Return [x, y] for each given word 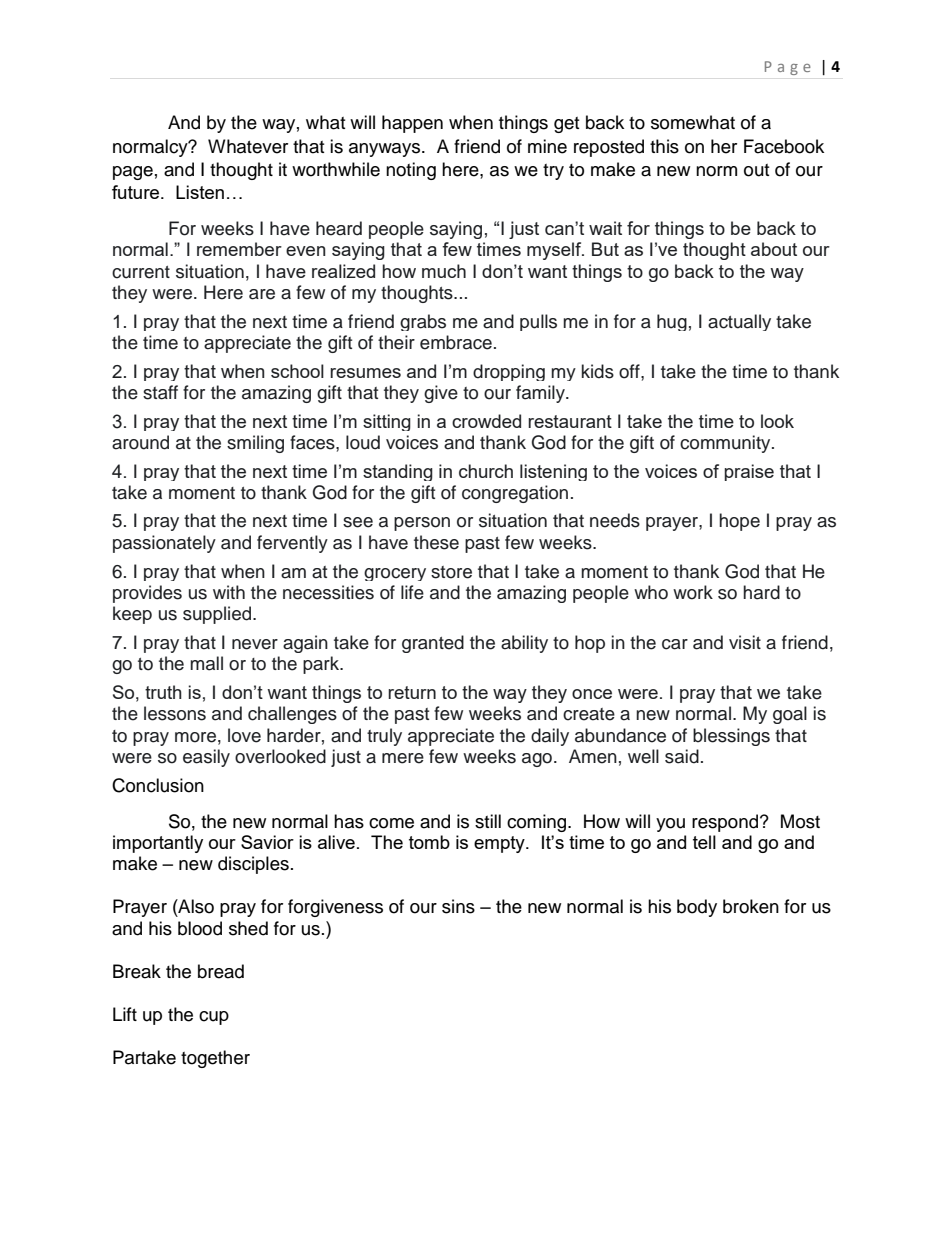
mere [403, 758]
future [137, 192]
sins [458, 906]
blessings [731, 737]
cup [214, 1018]
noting [411, 171]
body [697, 908]
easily [206, 758]
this [664, 146]
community [726, 444]
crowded [486, 421]
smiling [255, 444]
